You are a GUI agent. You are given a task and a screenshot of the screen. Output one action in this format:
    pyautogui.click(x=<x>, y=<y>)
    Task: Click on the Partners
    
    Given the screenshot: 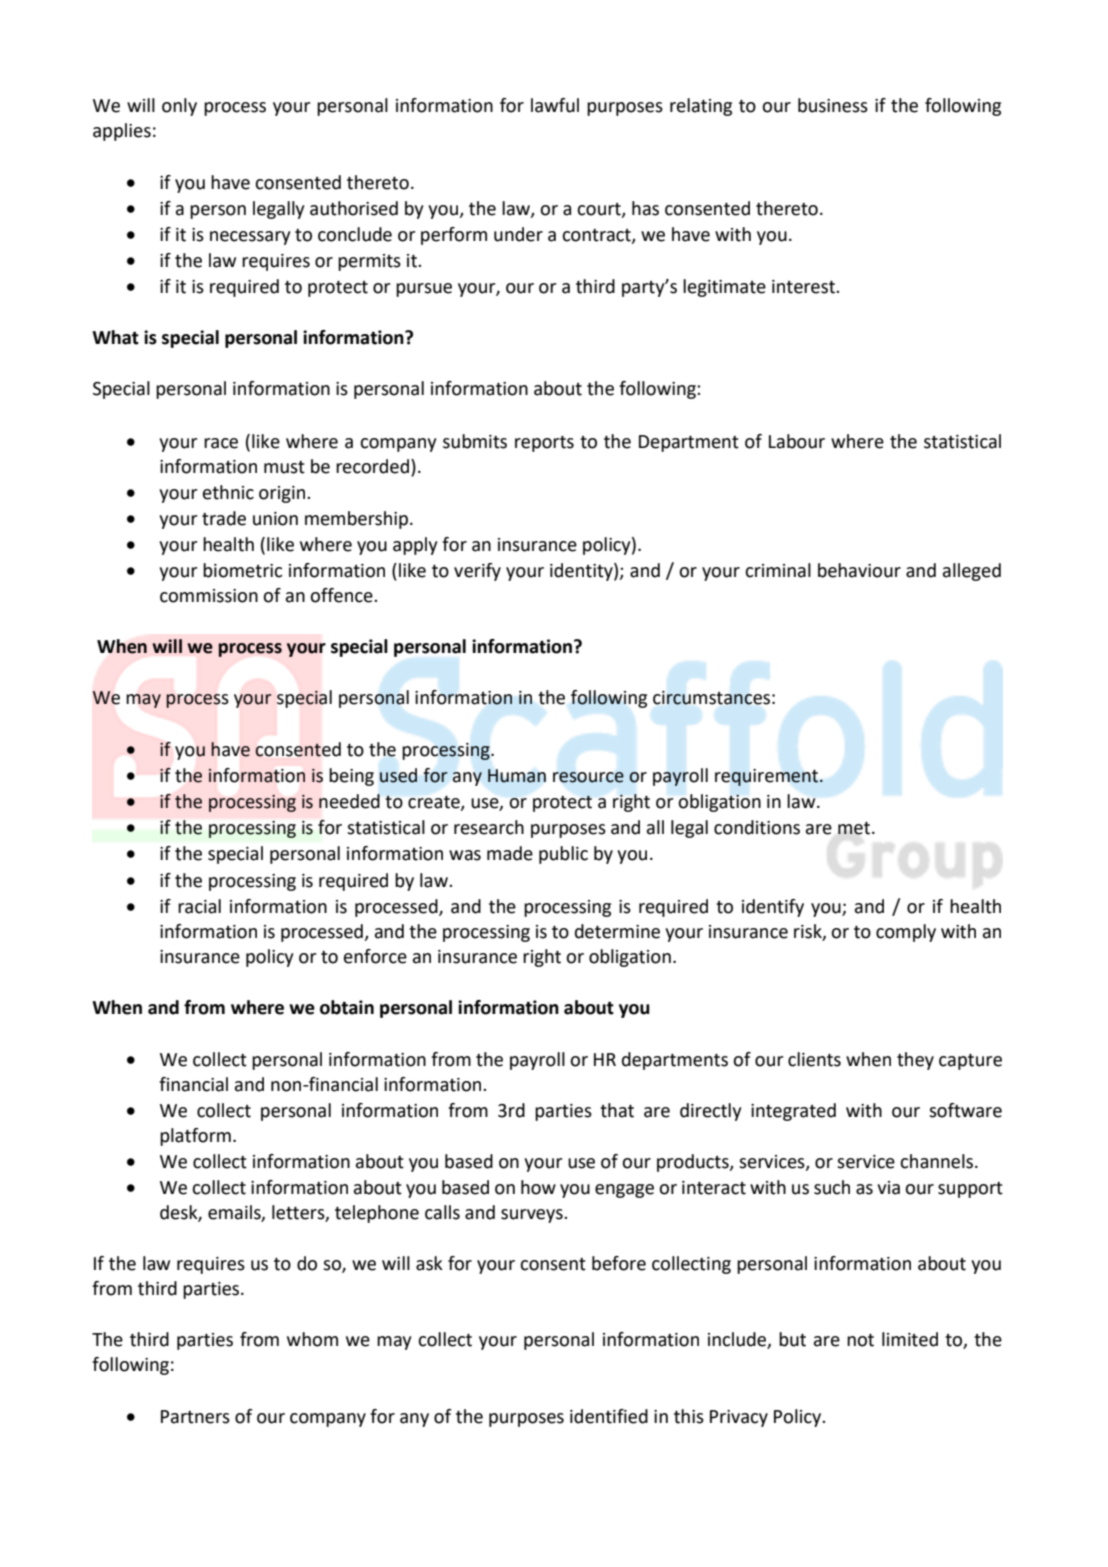 What is the action you would take?
    pyautogui.click(x=195, y=1417)
